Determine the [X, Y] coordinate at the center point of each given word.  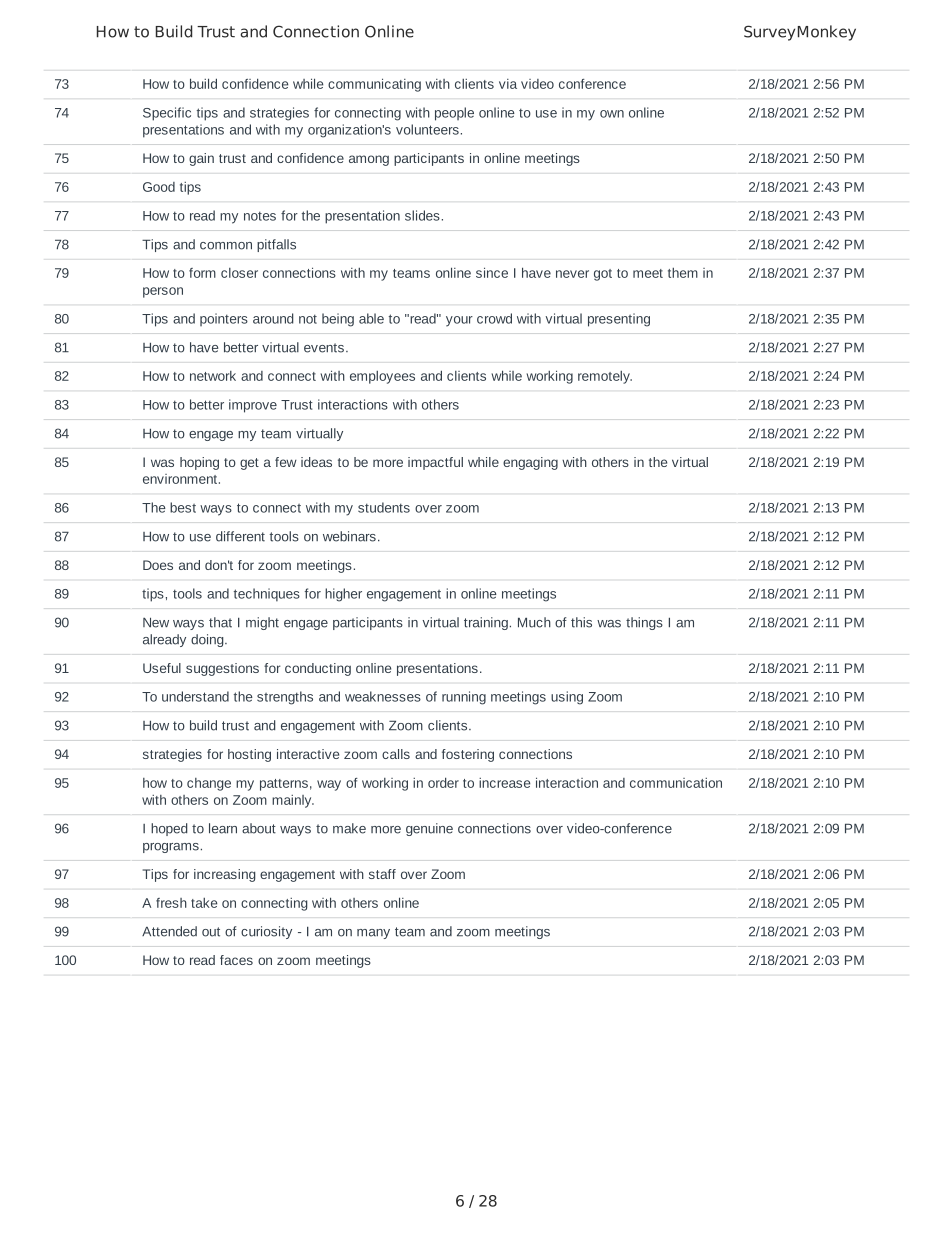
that [220, 622]
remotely [605, 377]
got [603, 275]
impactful [435, 463]
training [486, 623]
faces [236, 960]
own [612, 114]
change [209, 784]
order [443, 782]
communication [676, 783]
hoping [199, 463]
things [644, 623]
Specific [167, 114]
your [459, 321]
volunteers [427, 129]
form [202, 273]
